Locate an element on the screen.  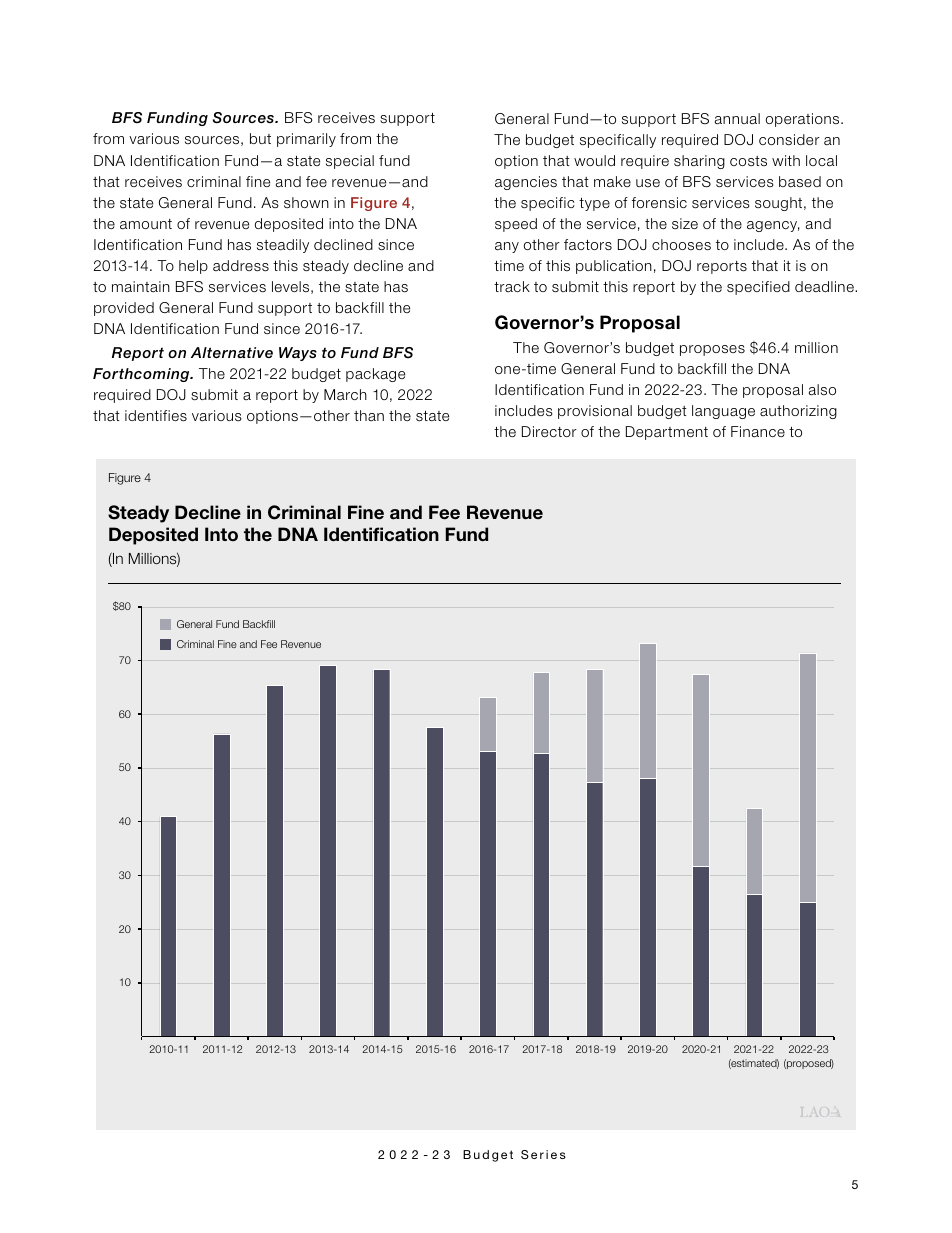
agencies is located at coordinates (526, 183).
